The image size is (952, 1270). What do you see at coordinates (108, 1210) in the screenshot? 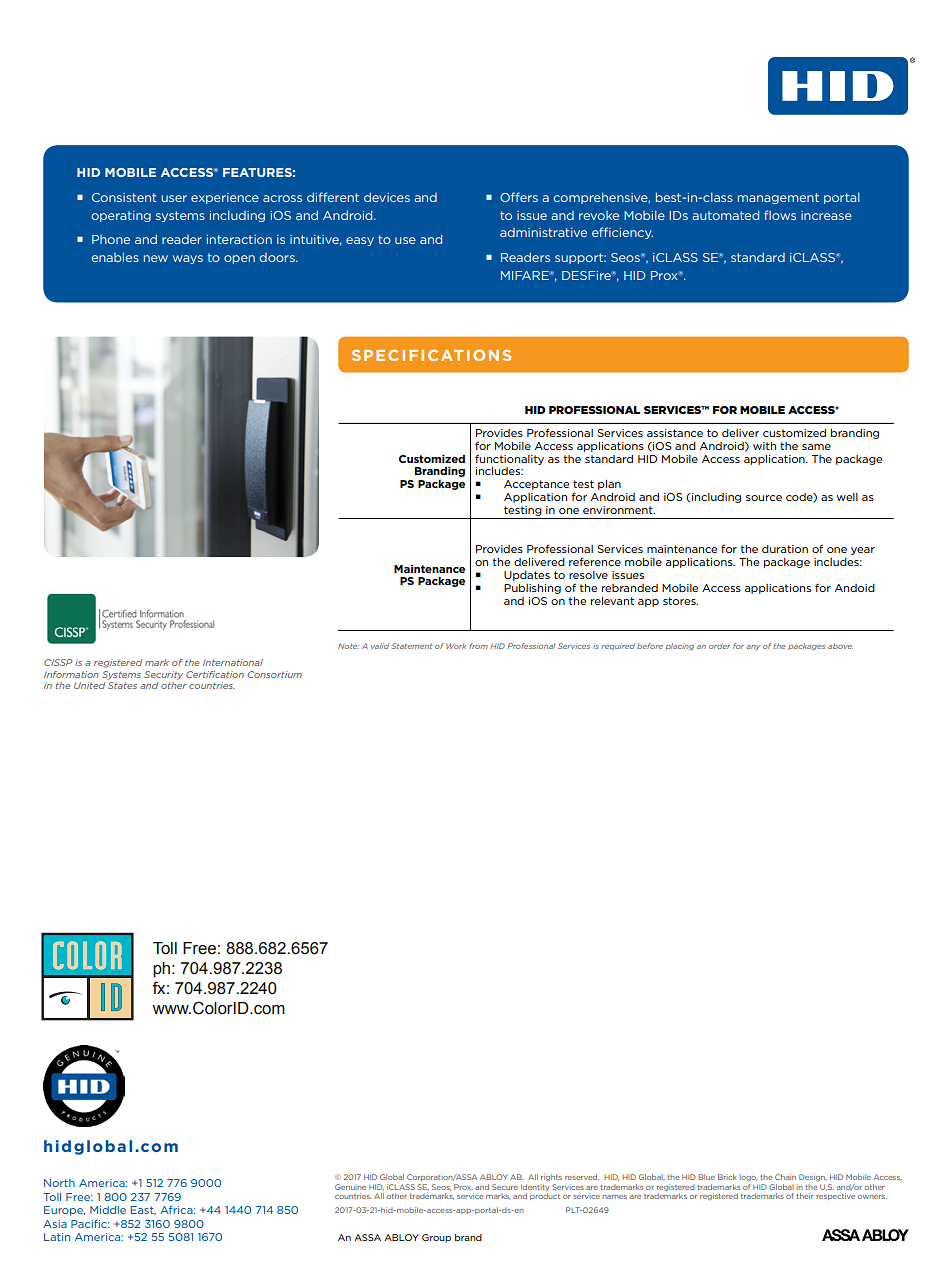
I see `Middle` at bounding box center [108, 1210].
